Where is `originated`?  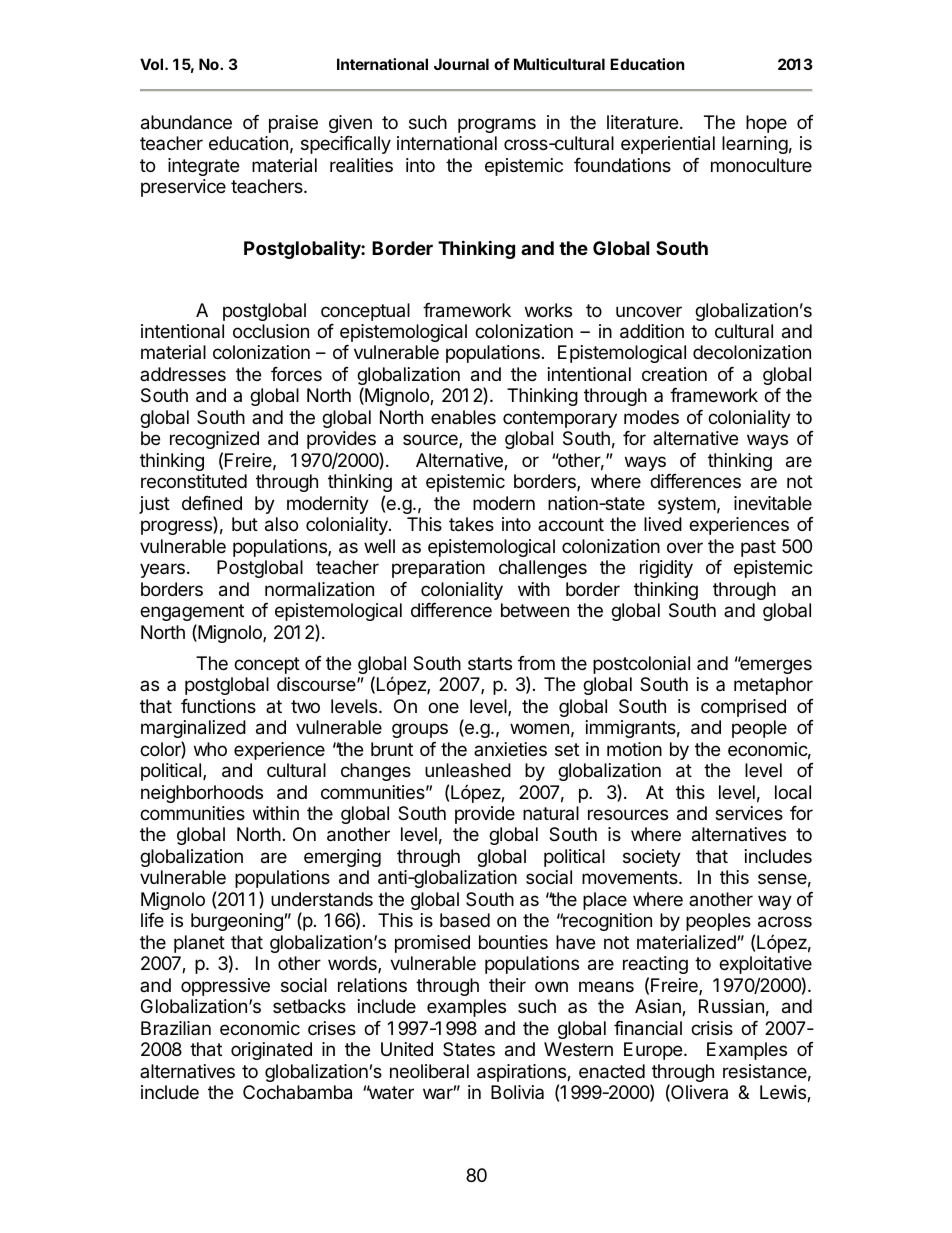 originated is located at coordinates (271, 1051).
